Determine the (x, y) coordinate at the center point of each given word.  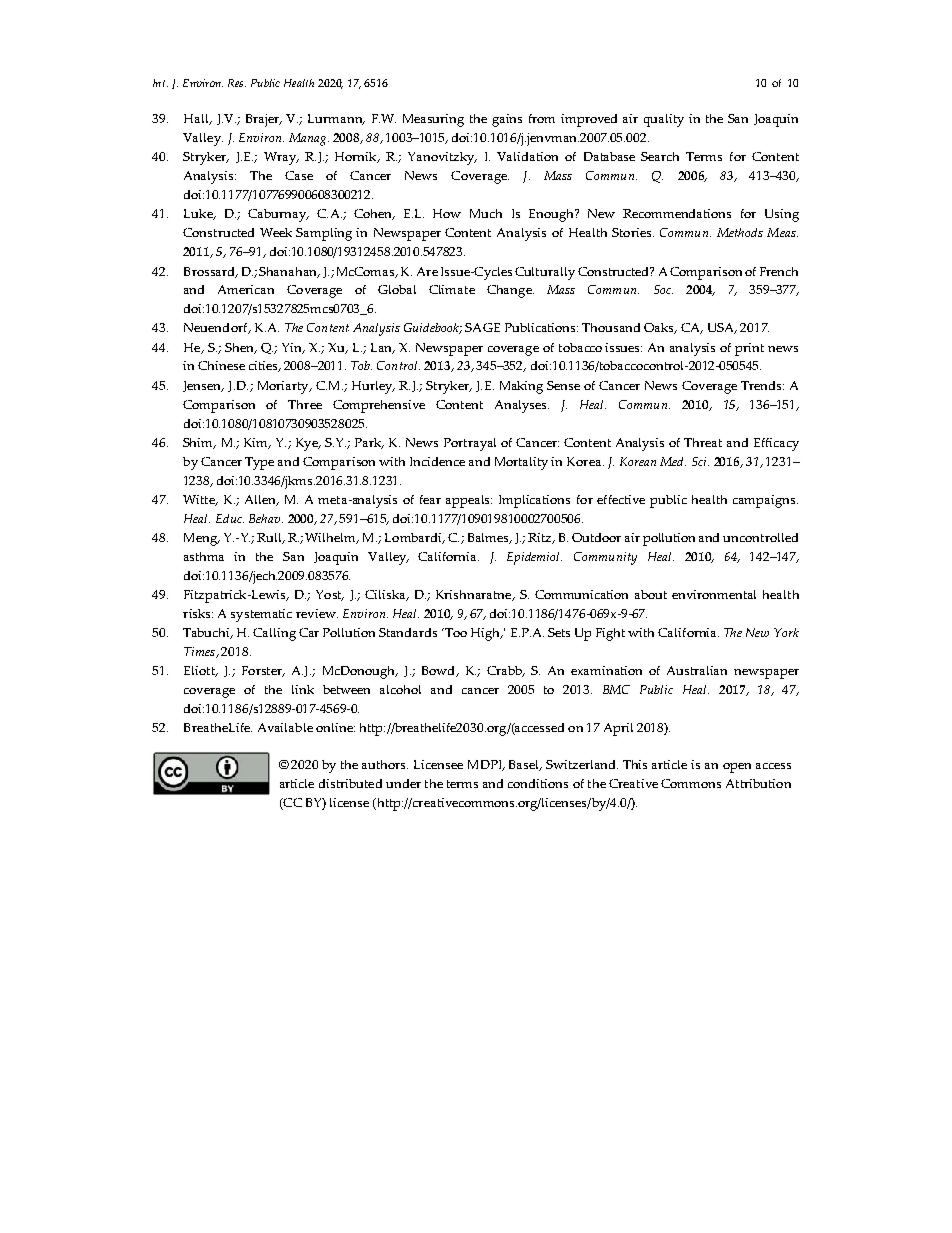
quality (664, 120)
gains (507, 120)
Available (285, 727)
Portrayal (470, 444)
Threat (703, 442)
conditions (538, 783)
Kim (257, 443)
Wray (281, 158)
